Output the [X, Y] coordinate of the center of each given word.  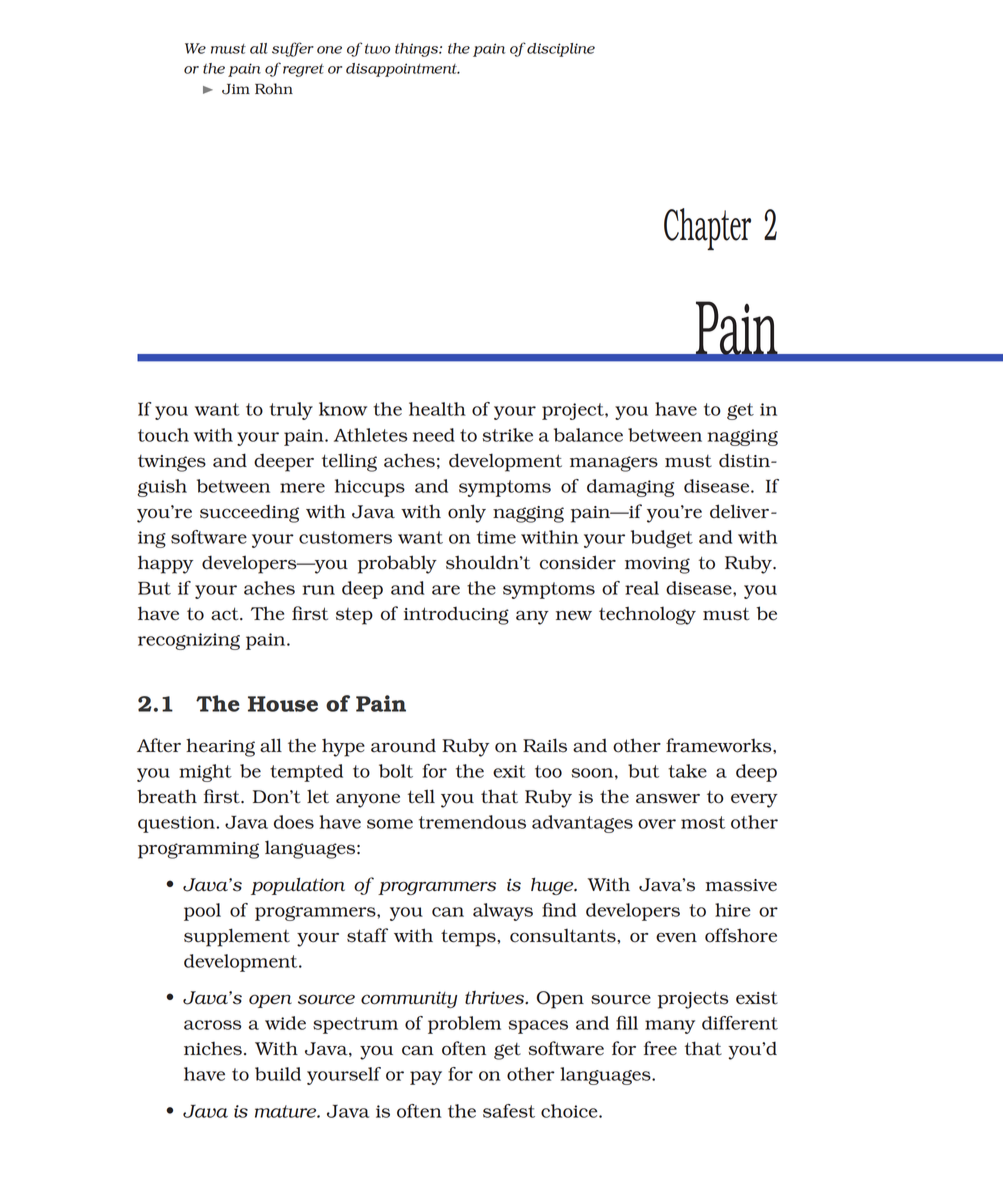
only [467, 513]
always [503, 912]
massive [741, 885]
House [283, 704]
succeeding [249, 513]
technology [647, 615]
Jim [236, 89]
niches [213, 1049]
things [417, 50]
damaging [630, 488]
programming [198, 850]
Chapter [707, 229]
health [437, 409]
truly [291, 411]
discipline [560, 50]
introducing [456, 616]
